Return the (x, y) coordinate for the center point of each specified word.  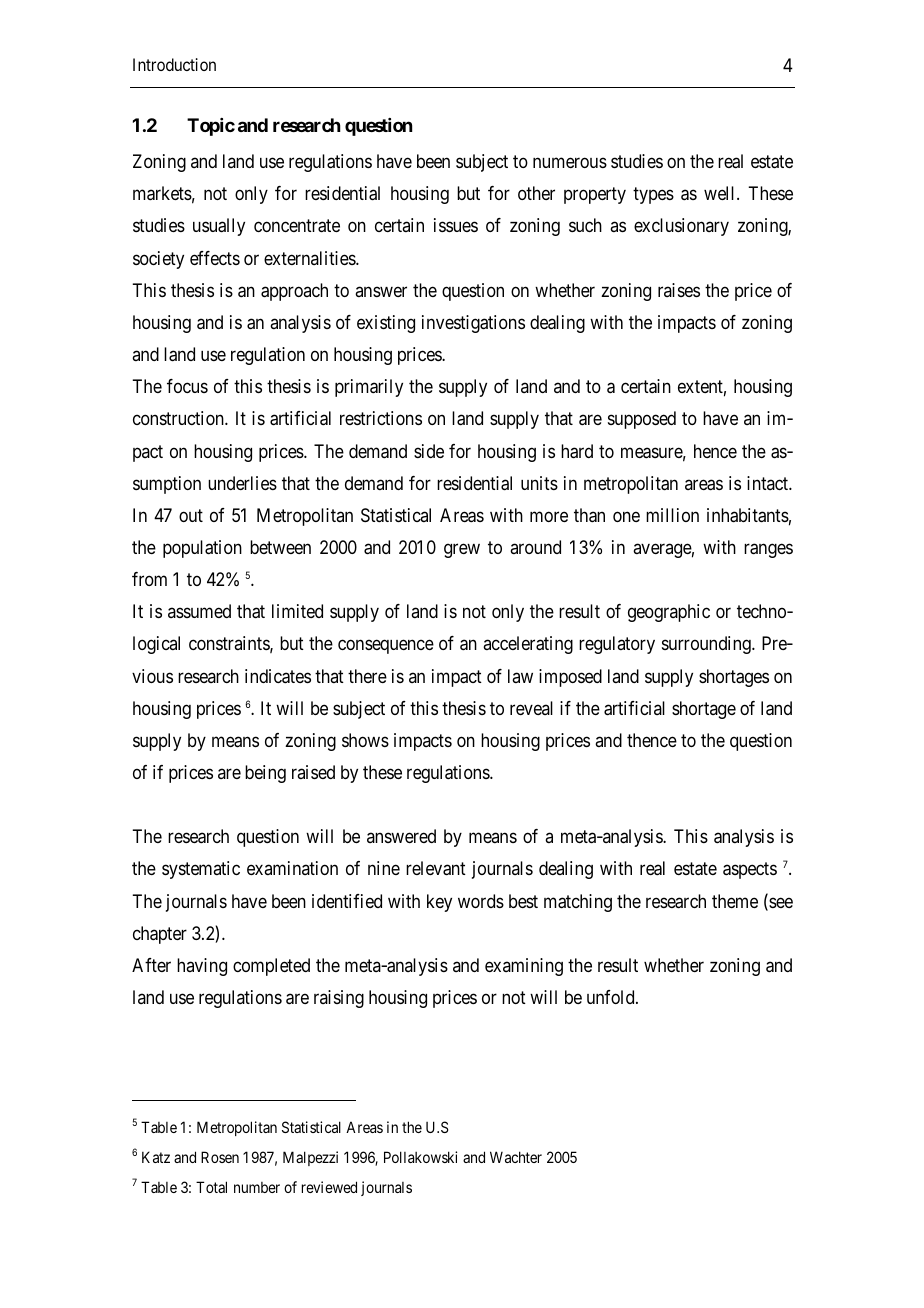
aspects (750, 871)
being (265, 774)
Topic (211, 127)
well (721, 193)
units (539, 483)
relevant (436, 868)
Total (211, 1187)
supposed (642, 420)
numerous (570, 162)
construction (179, 418)
